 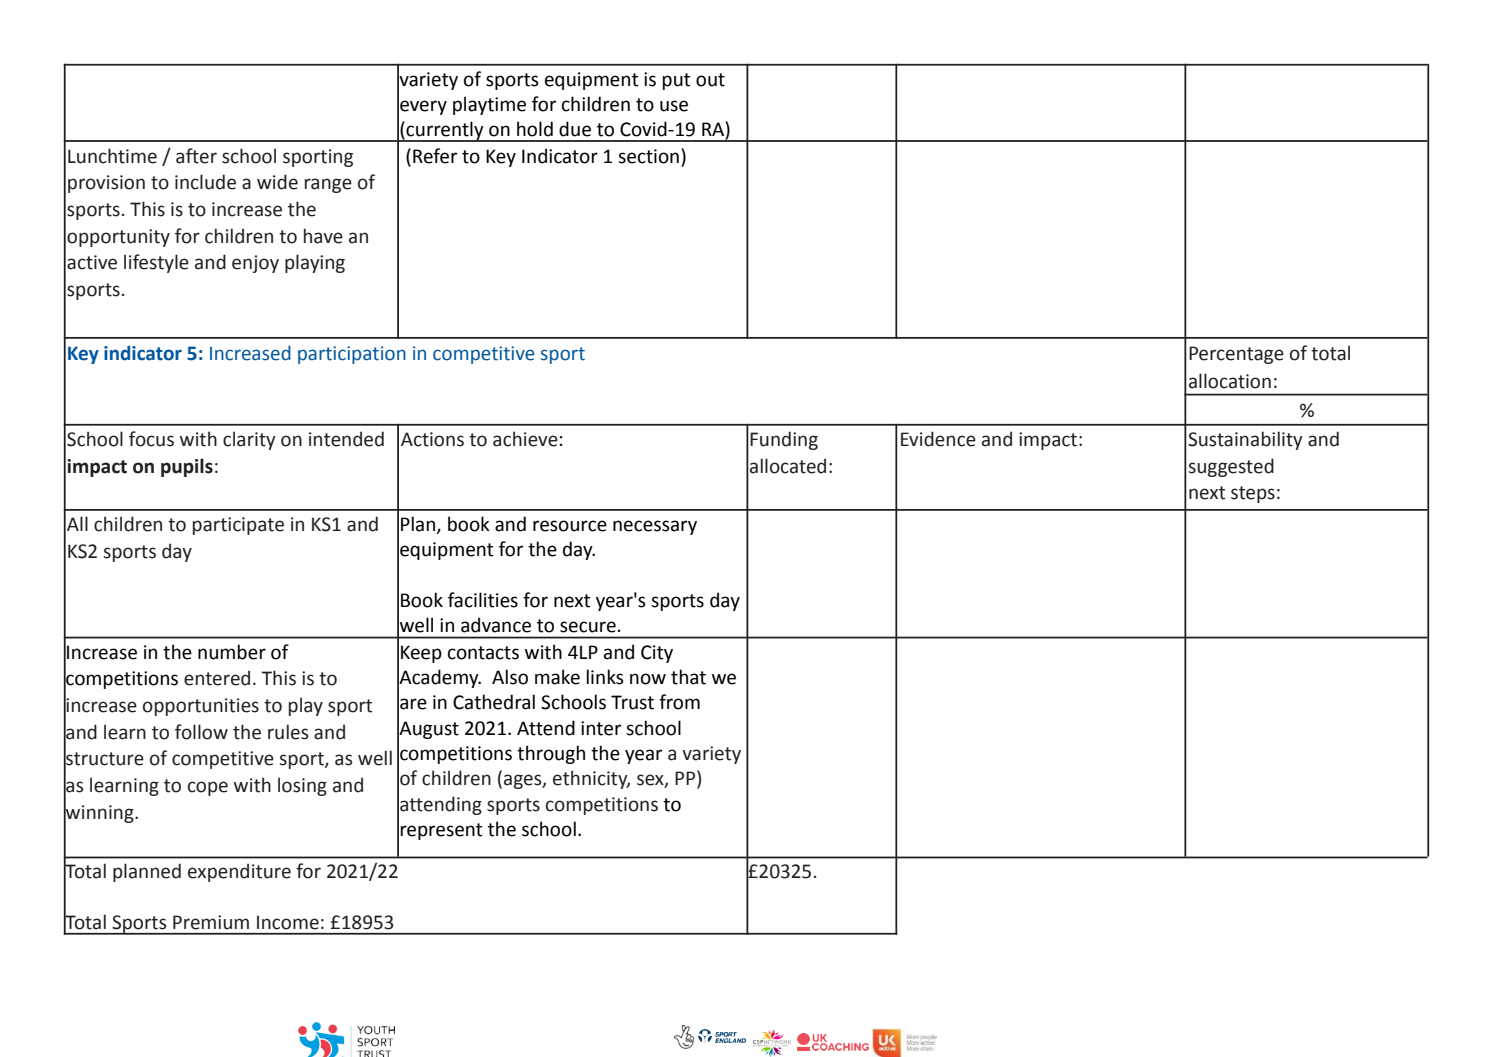 I want to click on necessary, so click(x=655, y=527).
